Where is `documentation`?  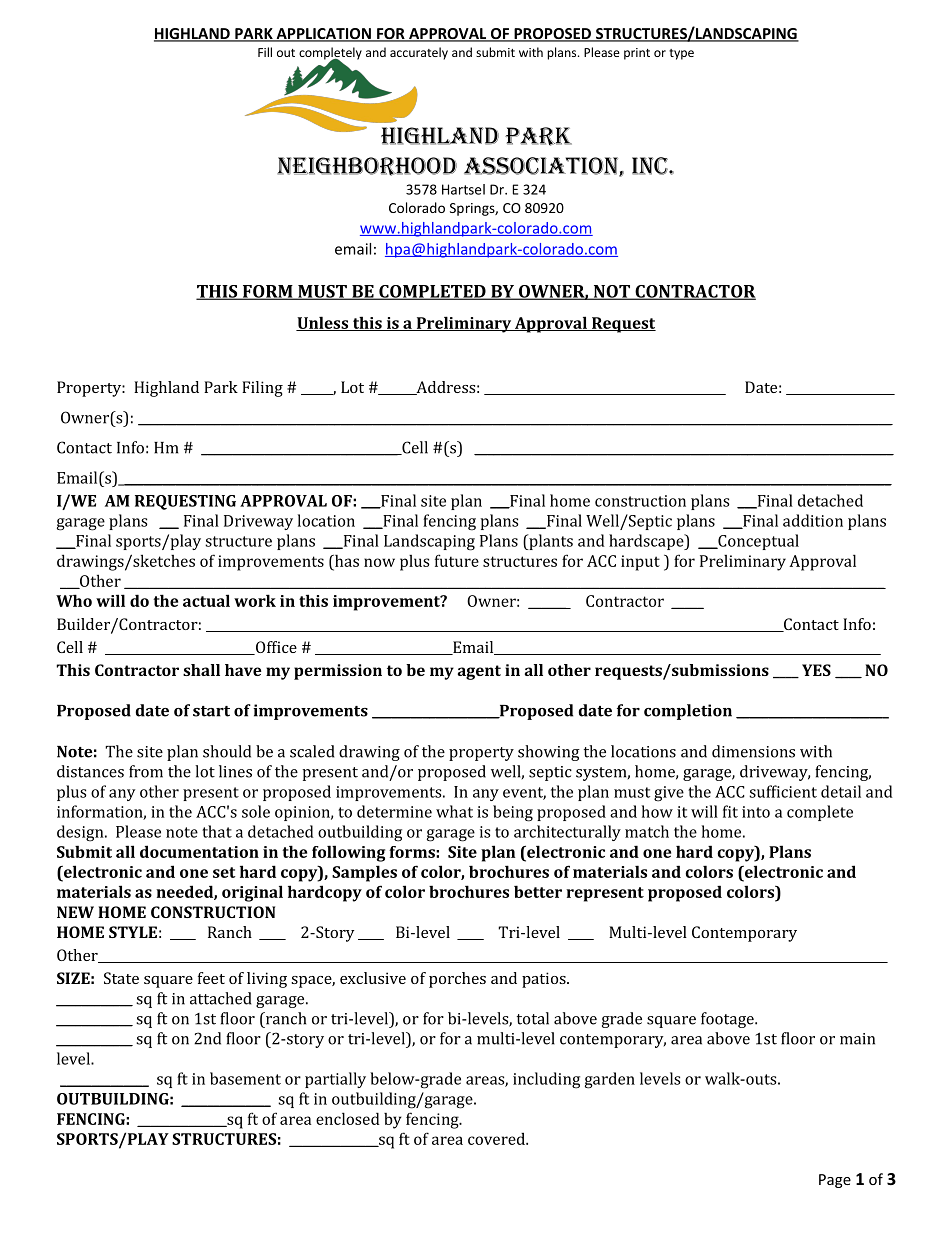 documentation is located at coordinates (199, 851).
